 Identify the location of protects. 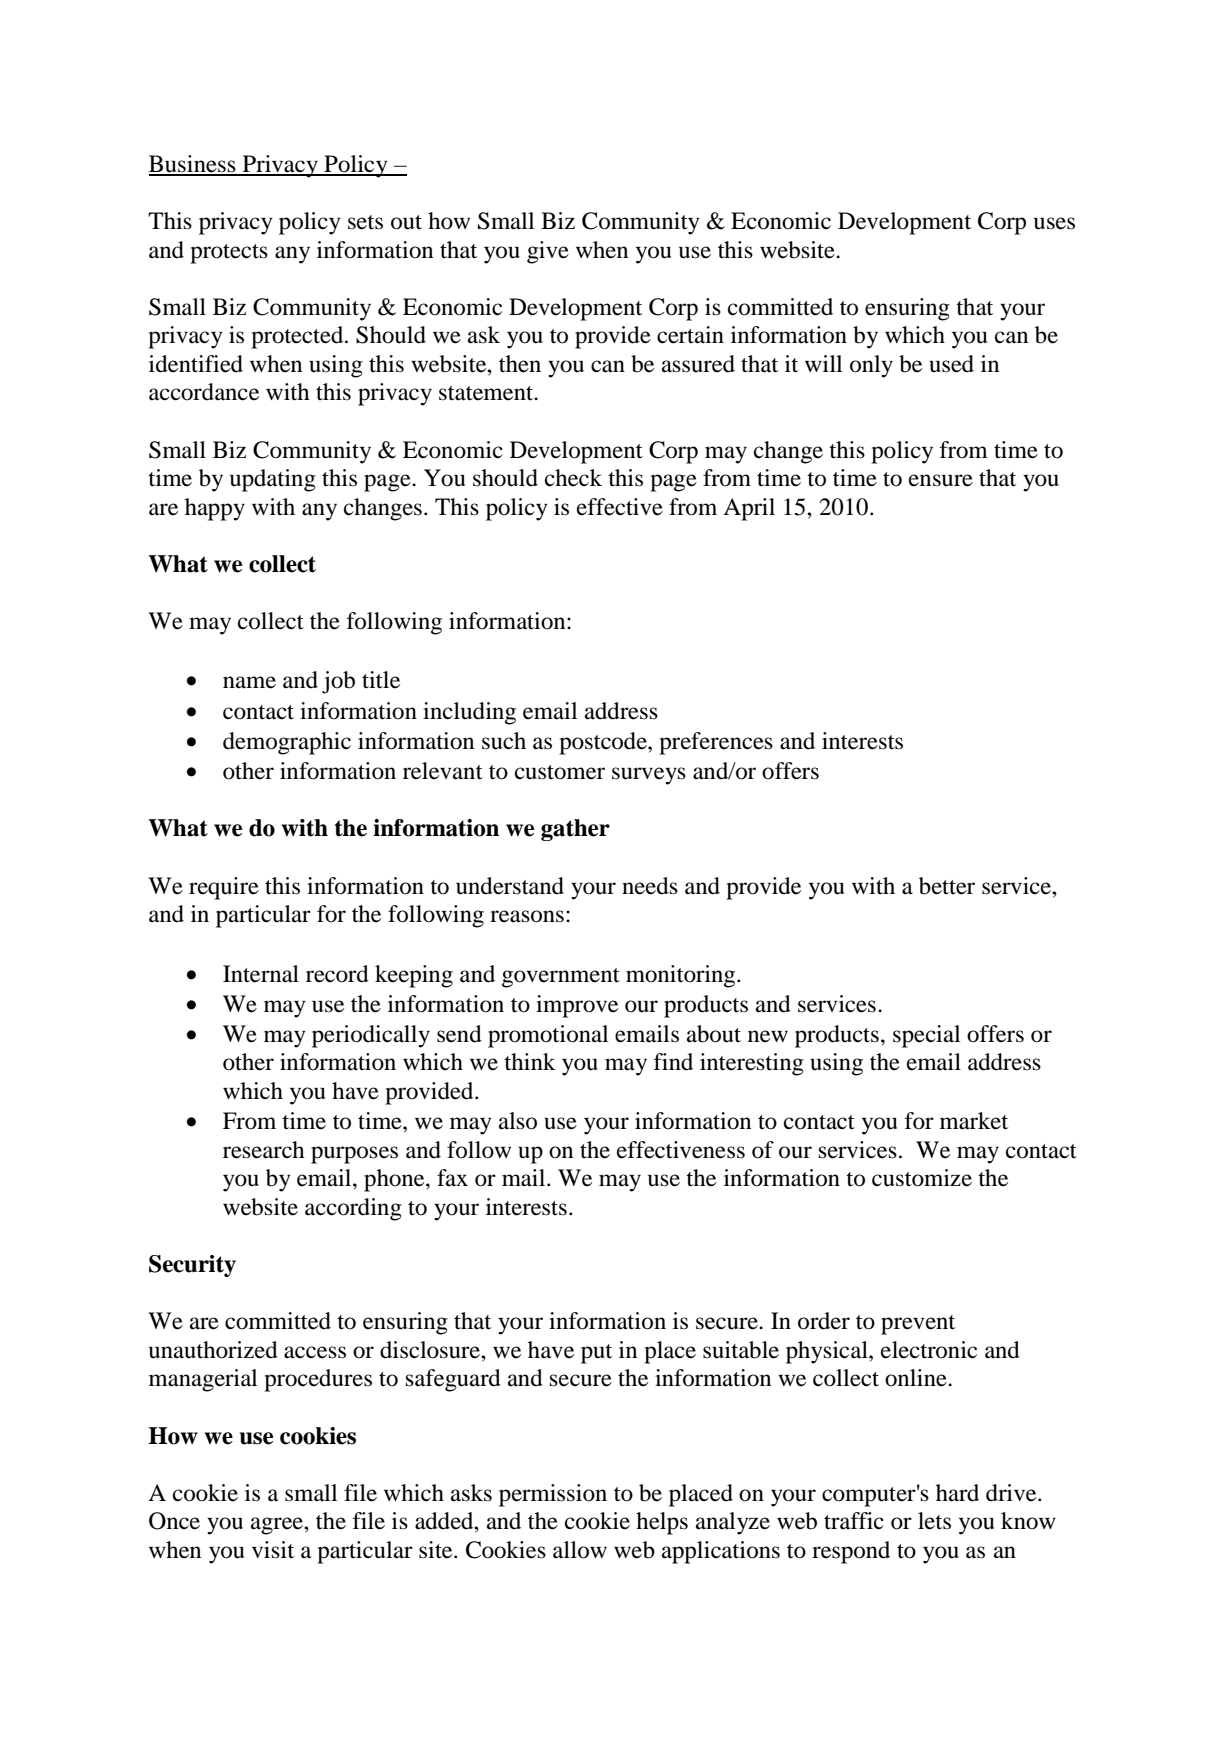
(229, 254).
